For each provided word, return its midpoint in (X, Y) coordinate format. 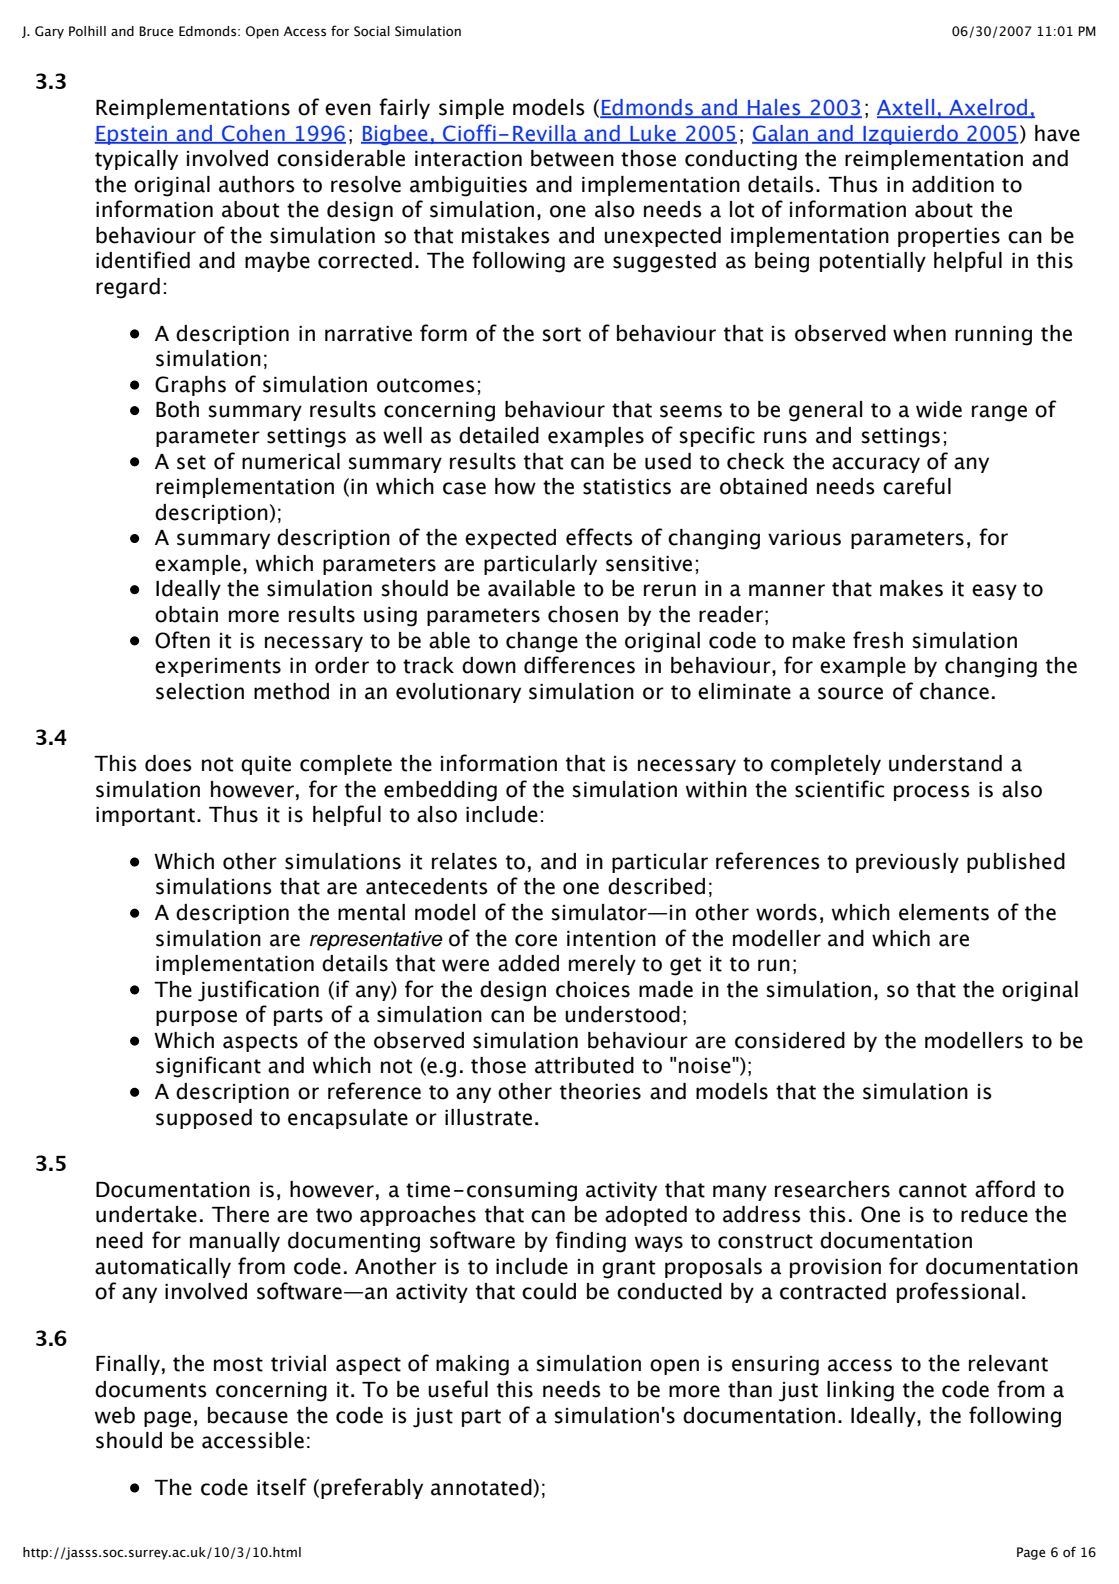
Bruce (156, 31)
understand (945, 763)
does (168, 763)
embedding (440, 791)
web (115, 1415)
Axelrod (988, 108)
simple (471, 109)
